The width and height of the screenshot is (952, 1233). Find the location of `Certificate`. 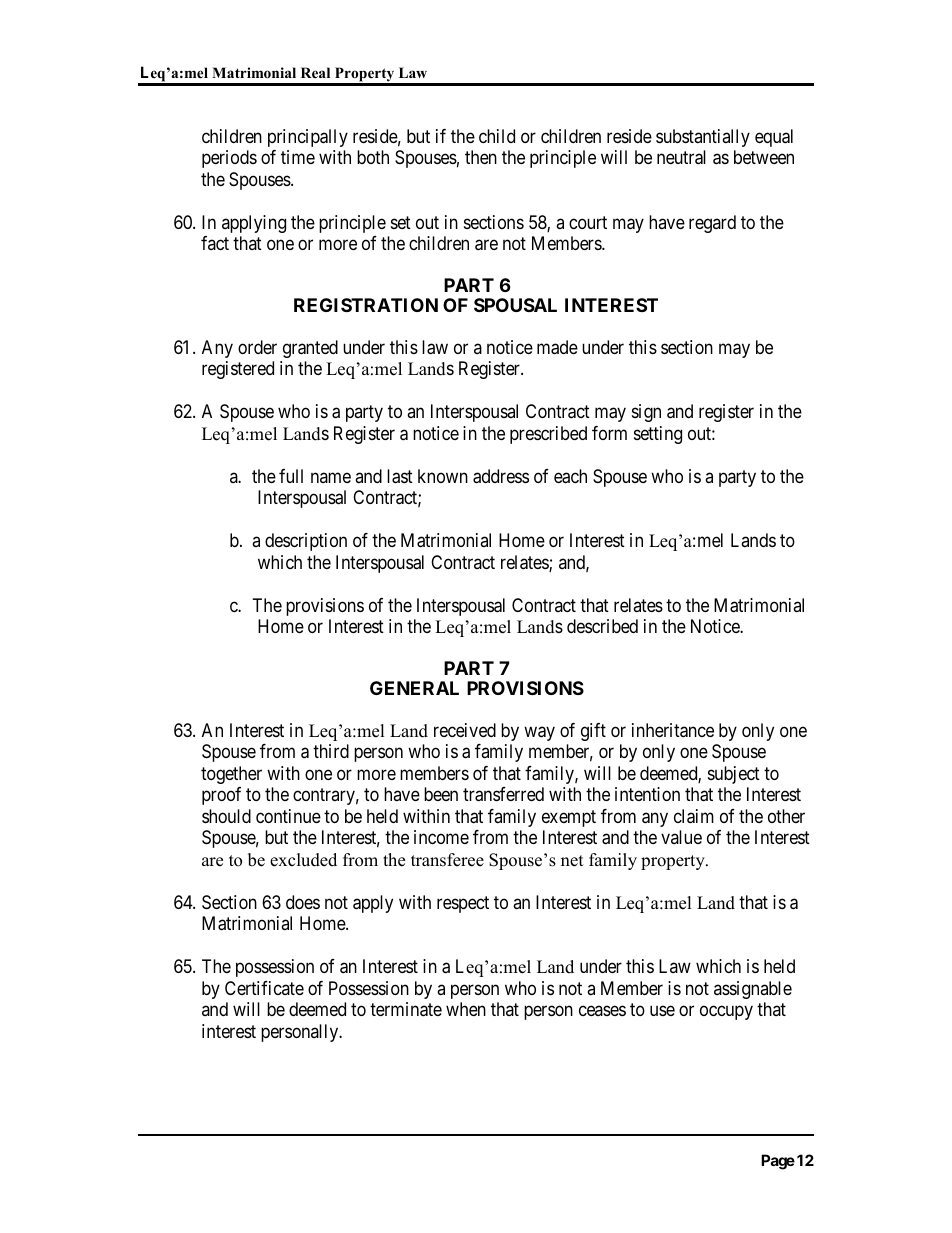

Certificate is located at coordinates (264, 988).
